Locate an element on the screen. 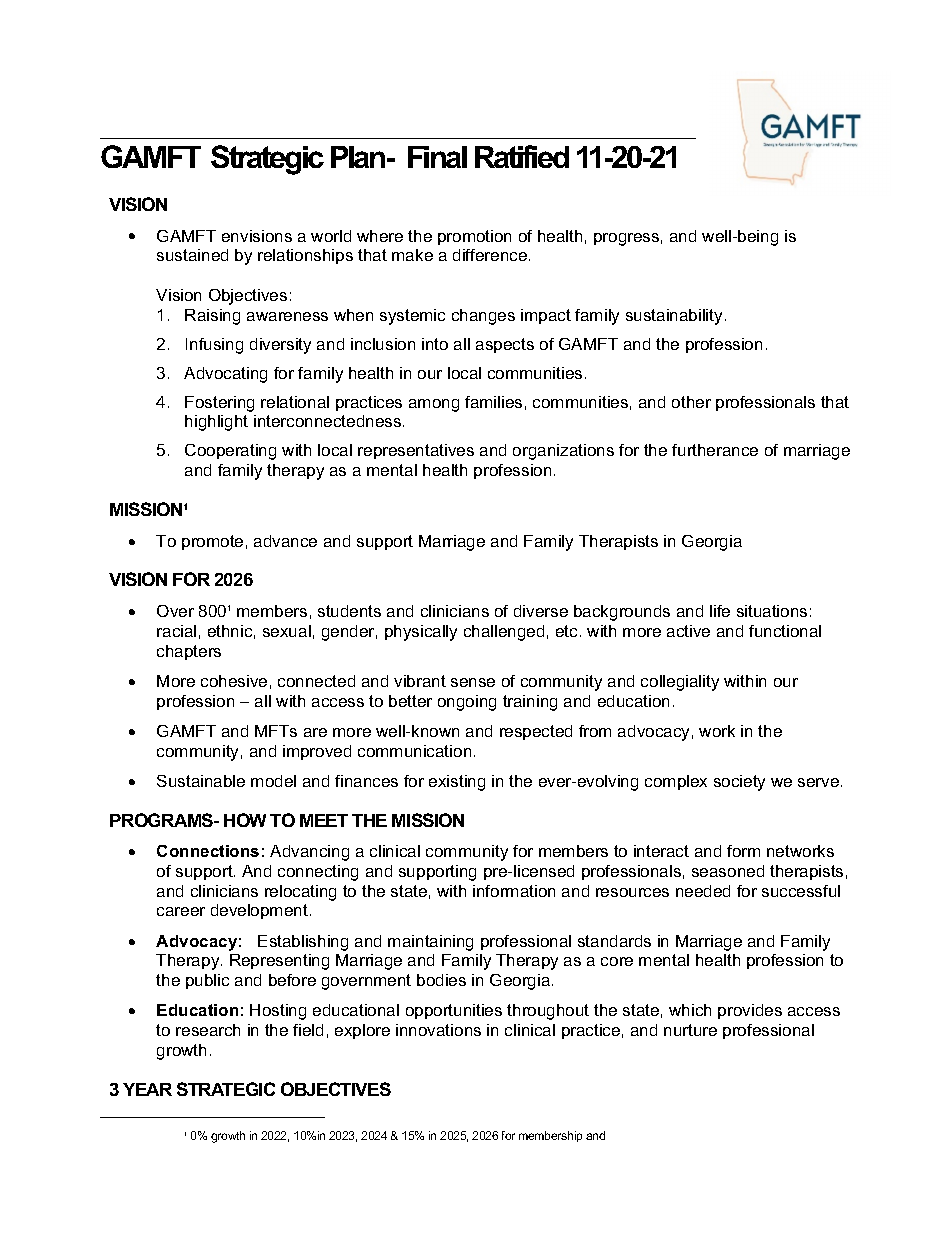  Connections is located at coordinates (208, 851).
